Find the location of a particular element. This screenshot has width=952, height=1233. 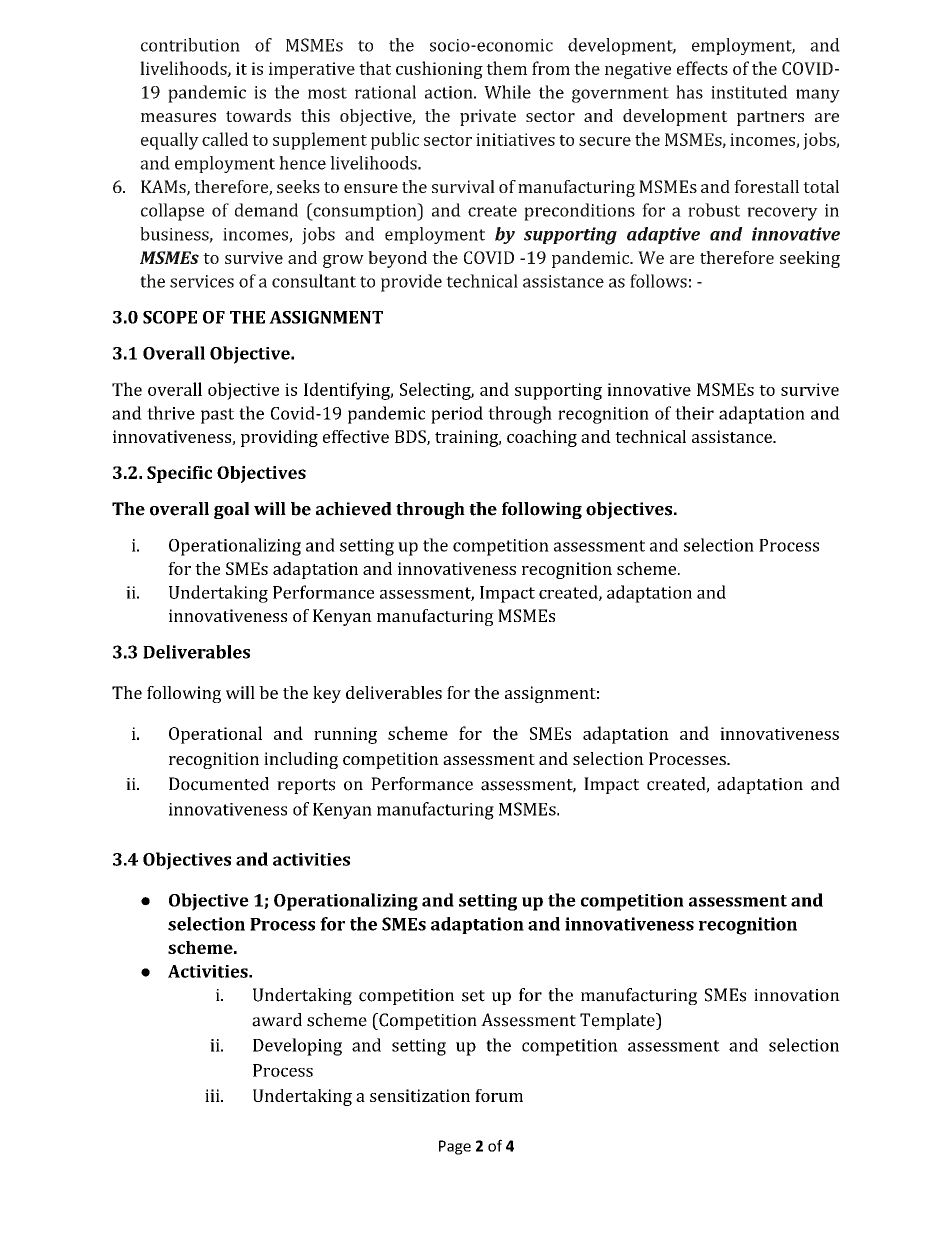

them is located at coordinates (506, 68).
